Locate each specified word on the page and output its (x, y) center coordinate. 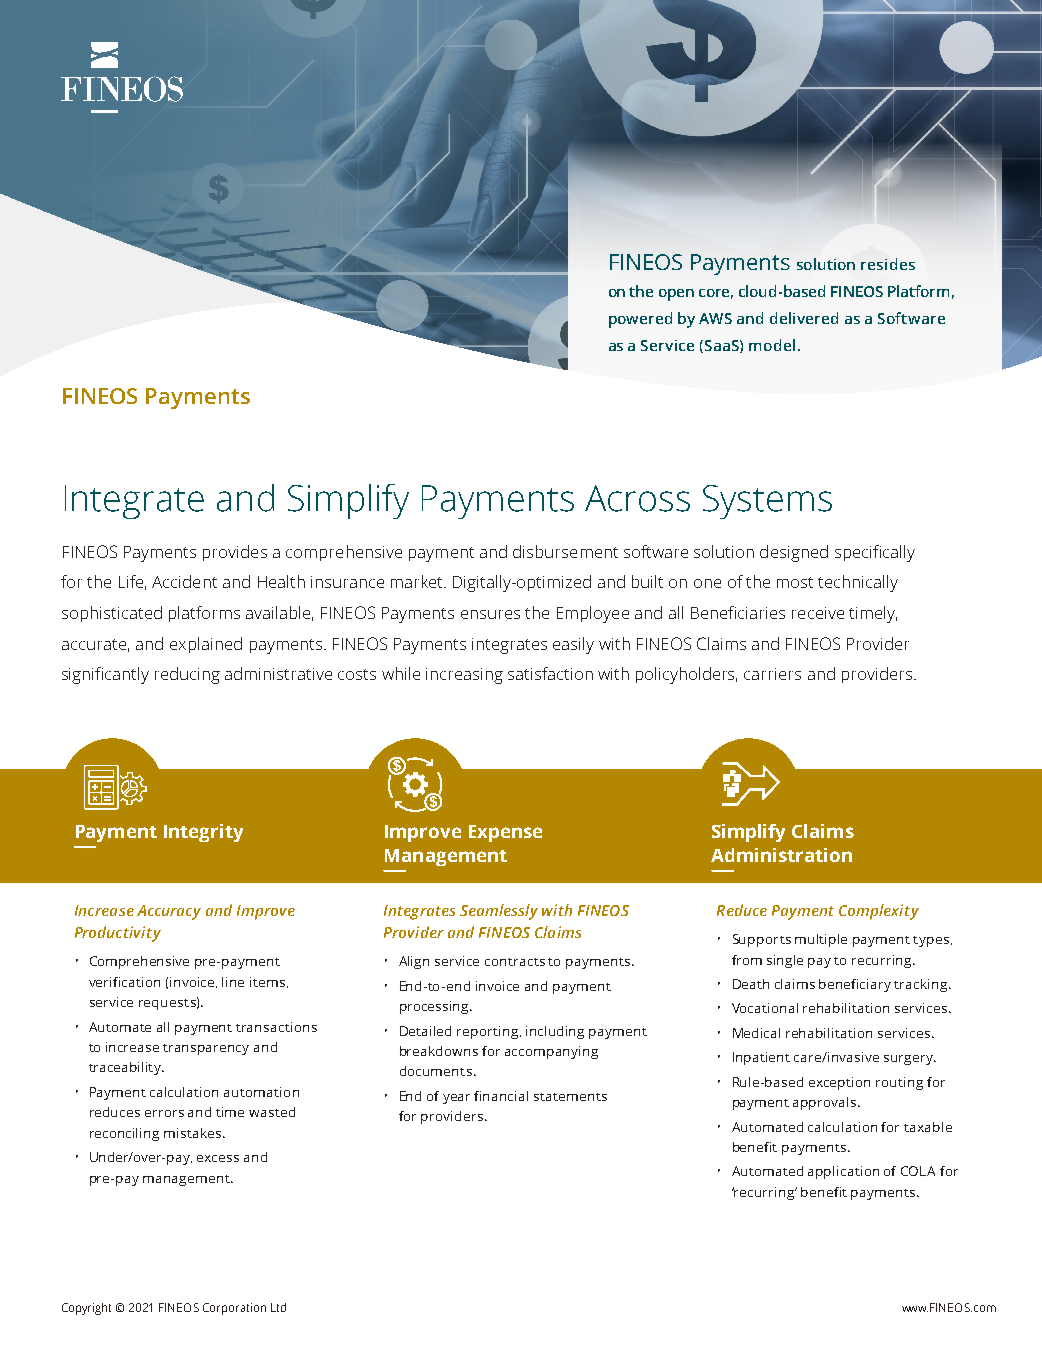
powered (640, 320)
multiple (821, 940)
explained (206, 645)
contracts (515, 962)
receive (818, 613)
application (843, 1172)
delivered (804, 318)
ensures (490, 614)
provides (235, 553)
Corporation (234, 1309)
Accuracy (169, 912)
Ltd (278, 1307)
